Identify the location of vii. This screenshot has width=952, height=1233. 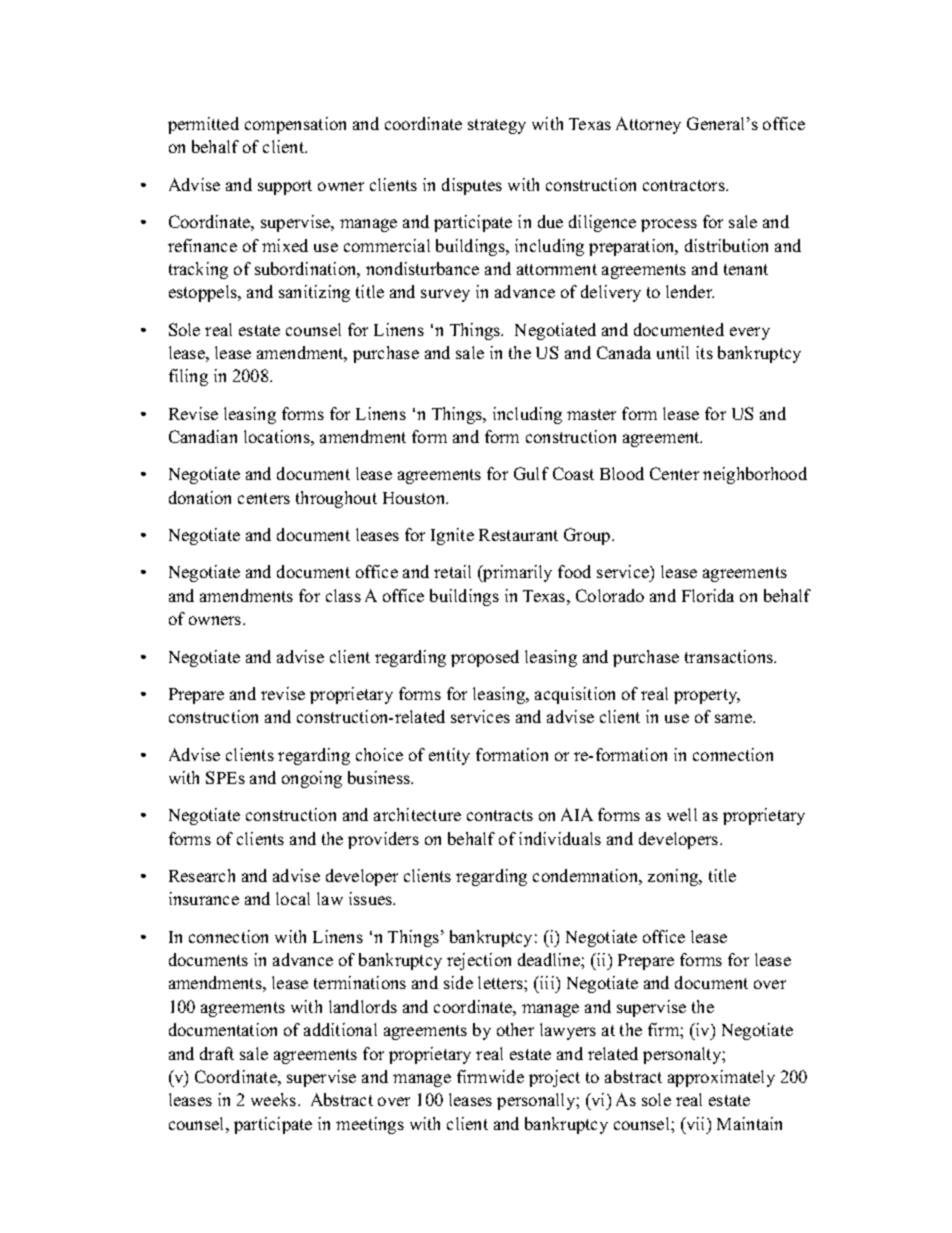
(696, 1123).
